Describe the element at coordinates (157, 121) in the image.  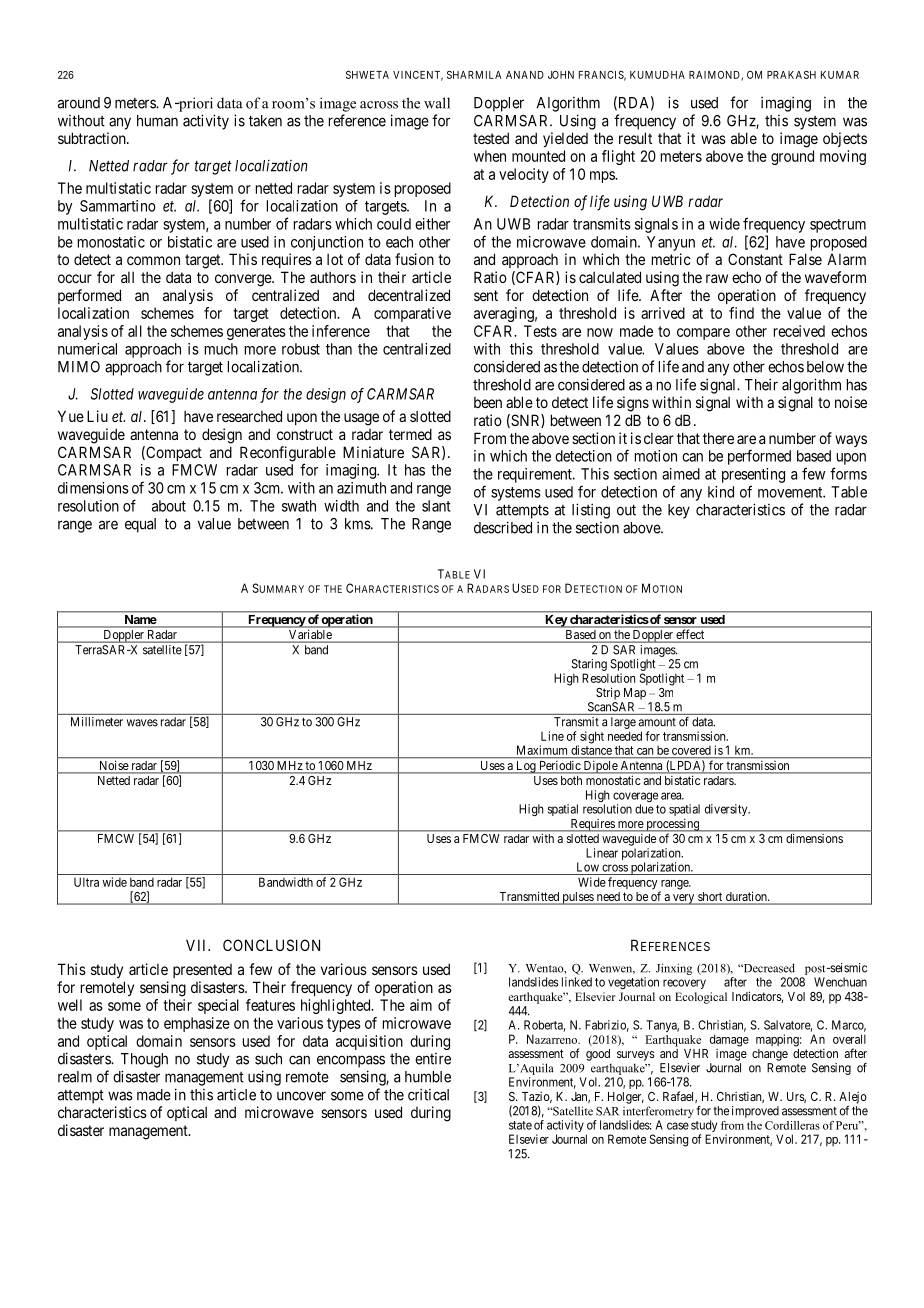
I see `human` at that location.
